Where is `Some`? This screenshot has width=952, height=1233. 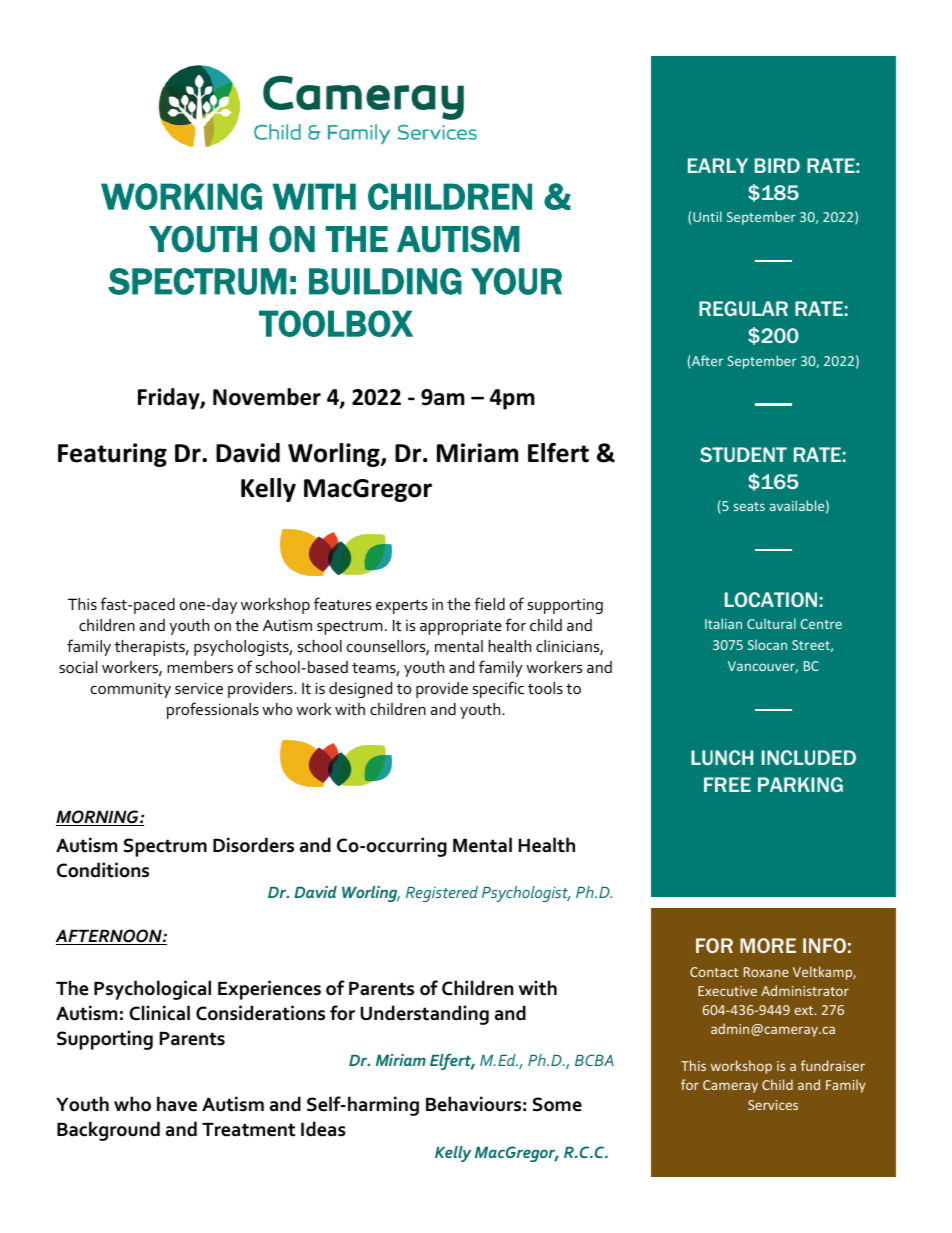 Some is located at coordinates (557, 1104).
